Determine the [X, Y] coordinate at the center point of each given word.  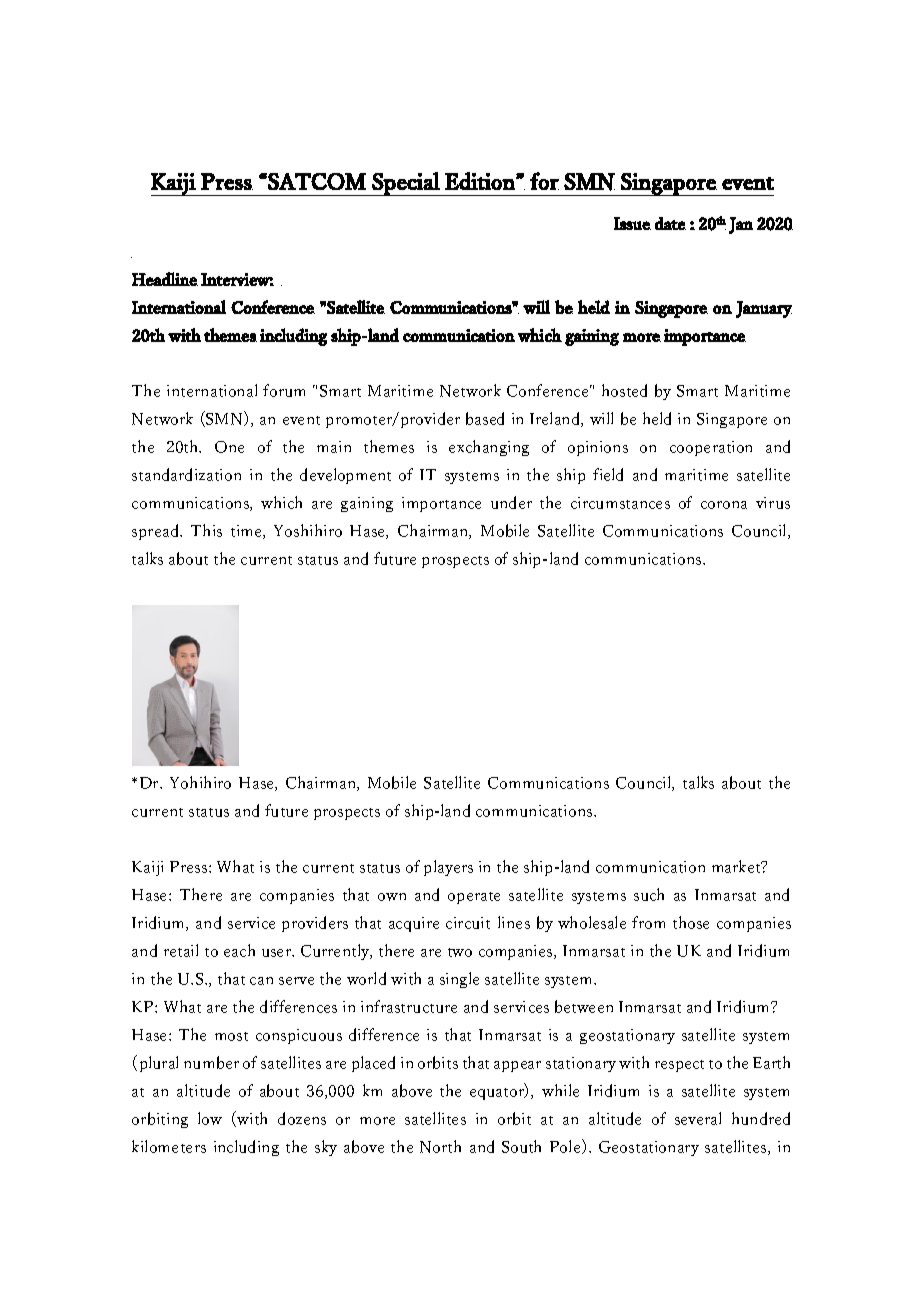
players [448, 868]
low [210, 1118]
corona [724, 505]
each [239, 950]
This [206, 530]
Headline [165, 279]
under [511, 502]
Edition [481, 181]
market [737, 866]
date [670, 223]
